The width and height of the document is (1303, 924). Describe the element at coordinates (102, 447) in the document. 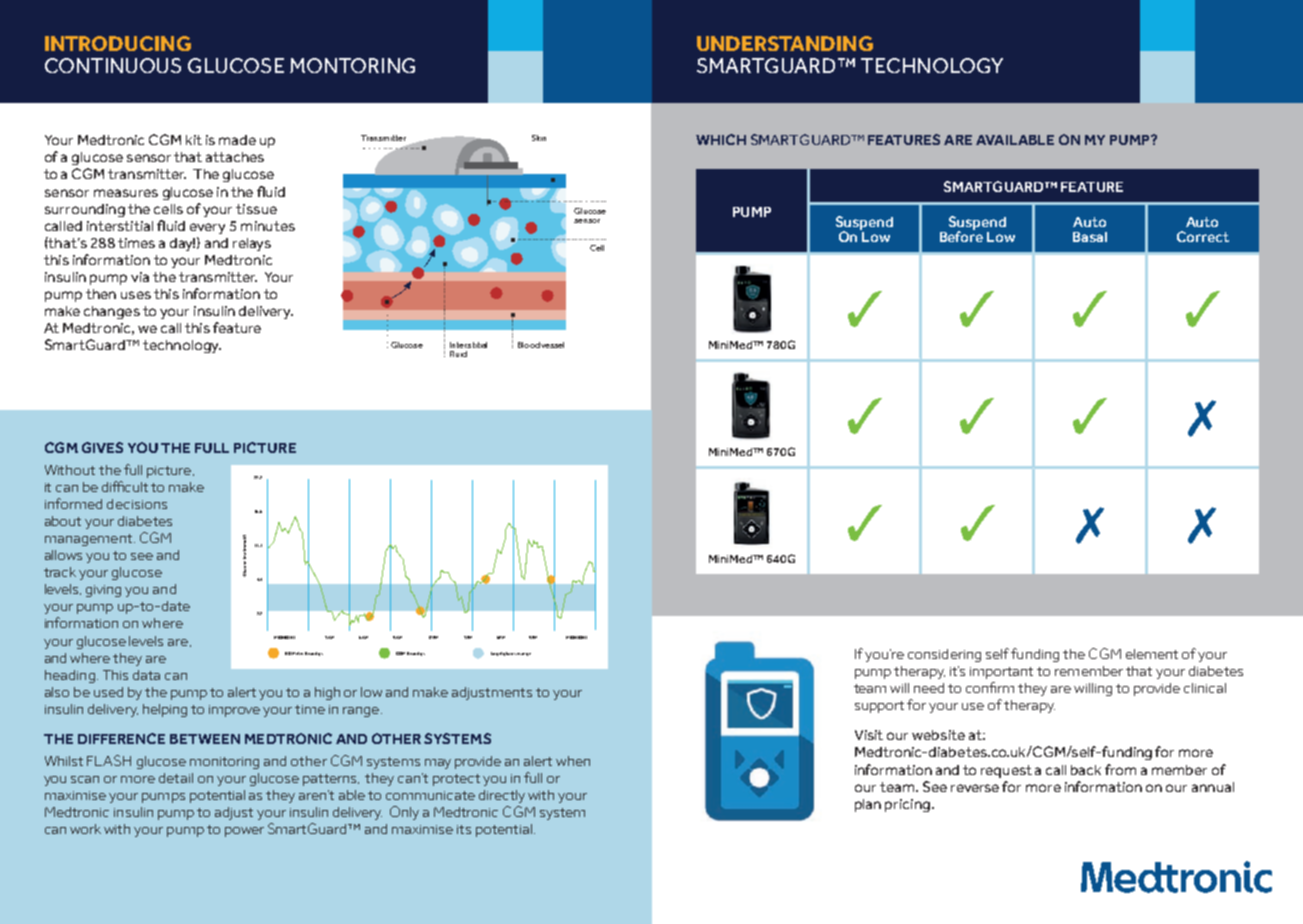

I see `GIVES` at that location.
